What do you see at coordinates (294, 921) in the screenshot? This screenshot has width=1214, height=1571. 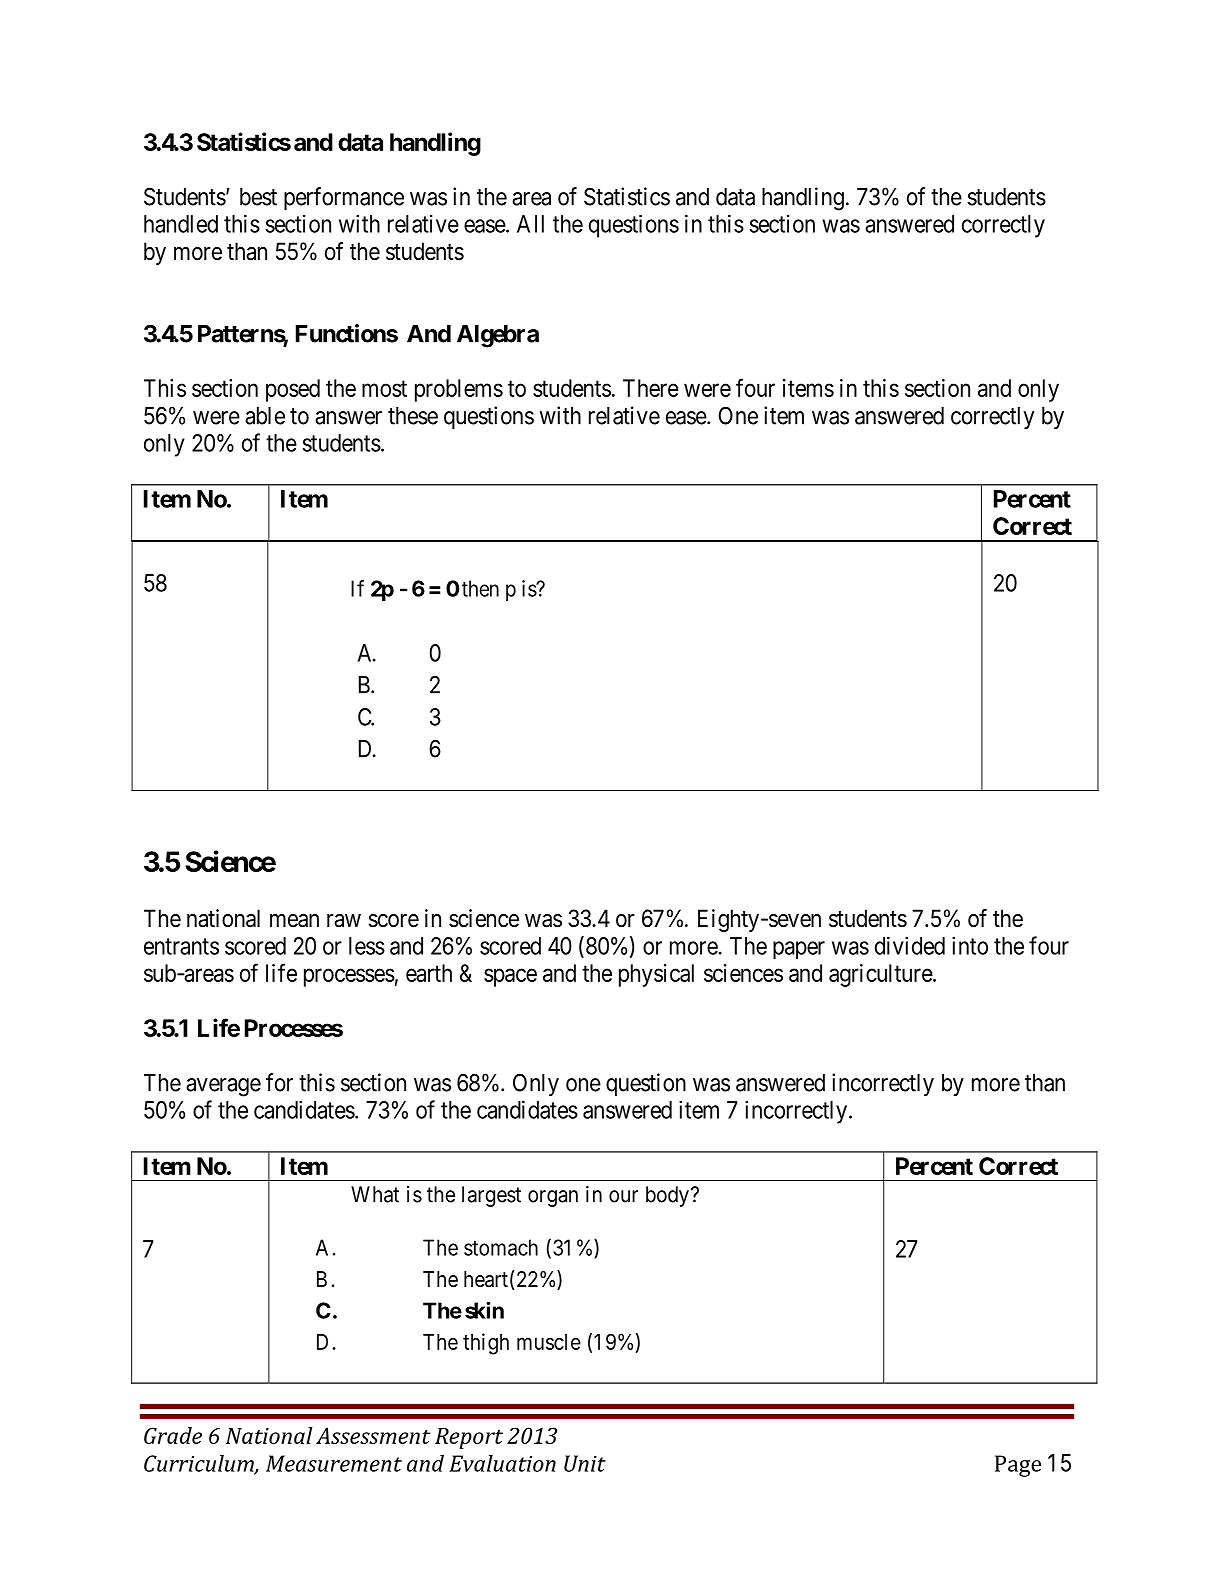 I see `mean` at bounding box center [294, 921].
